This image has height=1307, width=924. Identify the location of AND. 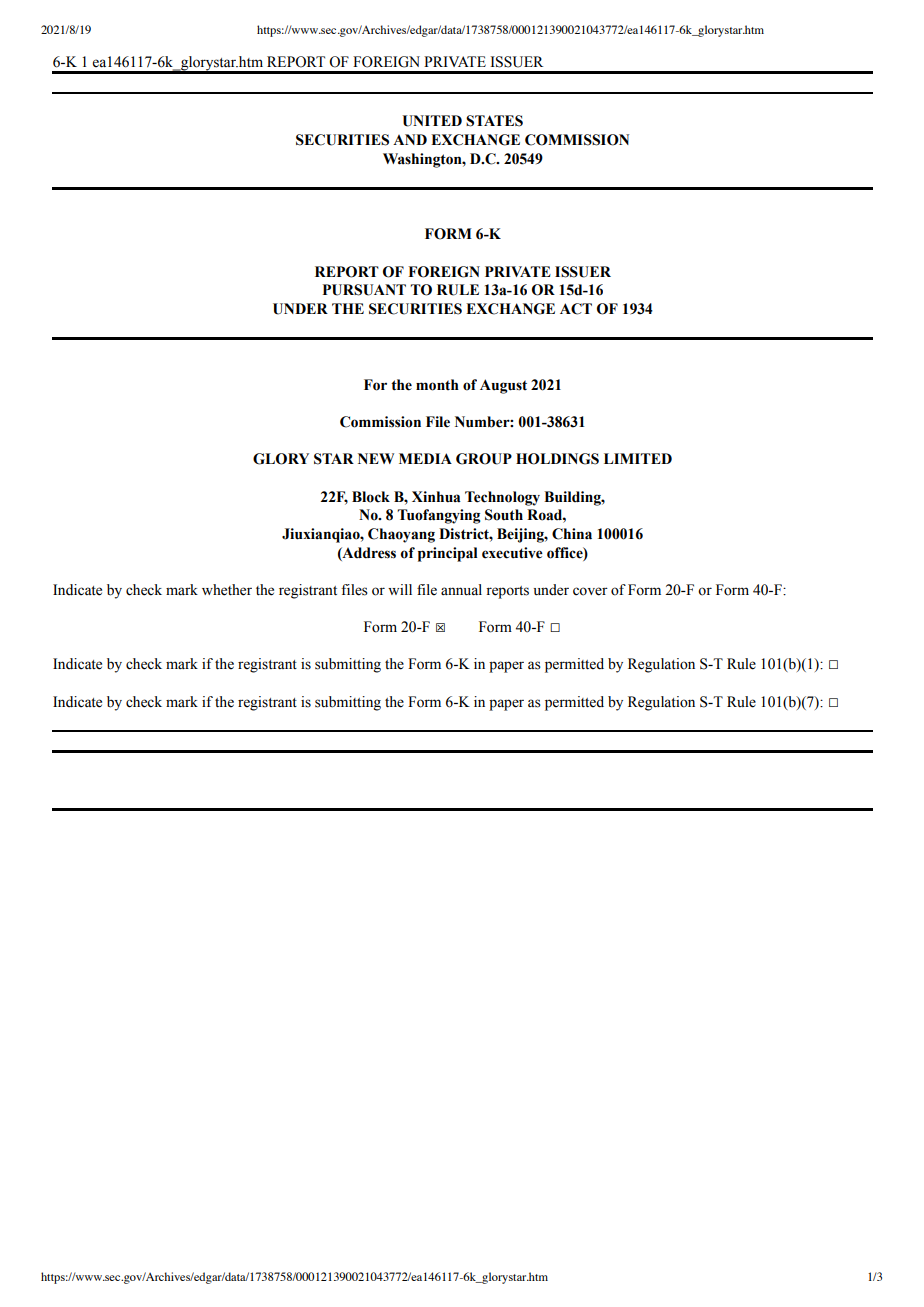
(410, 139).
